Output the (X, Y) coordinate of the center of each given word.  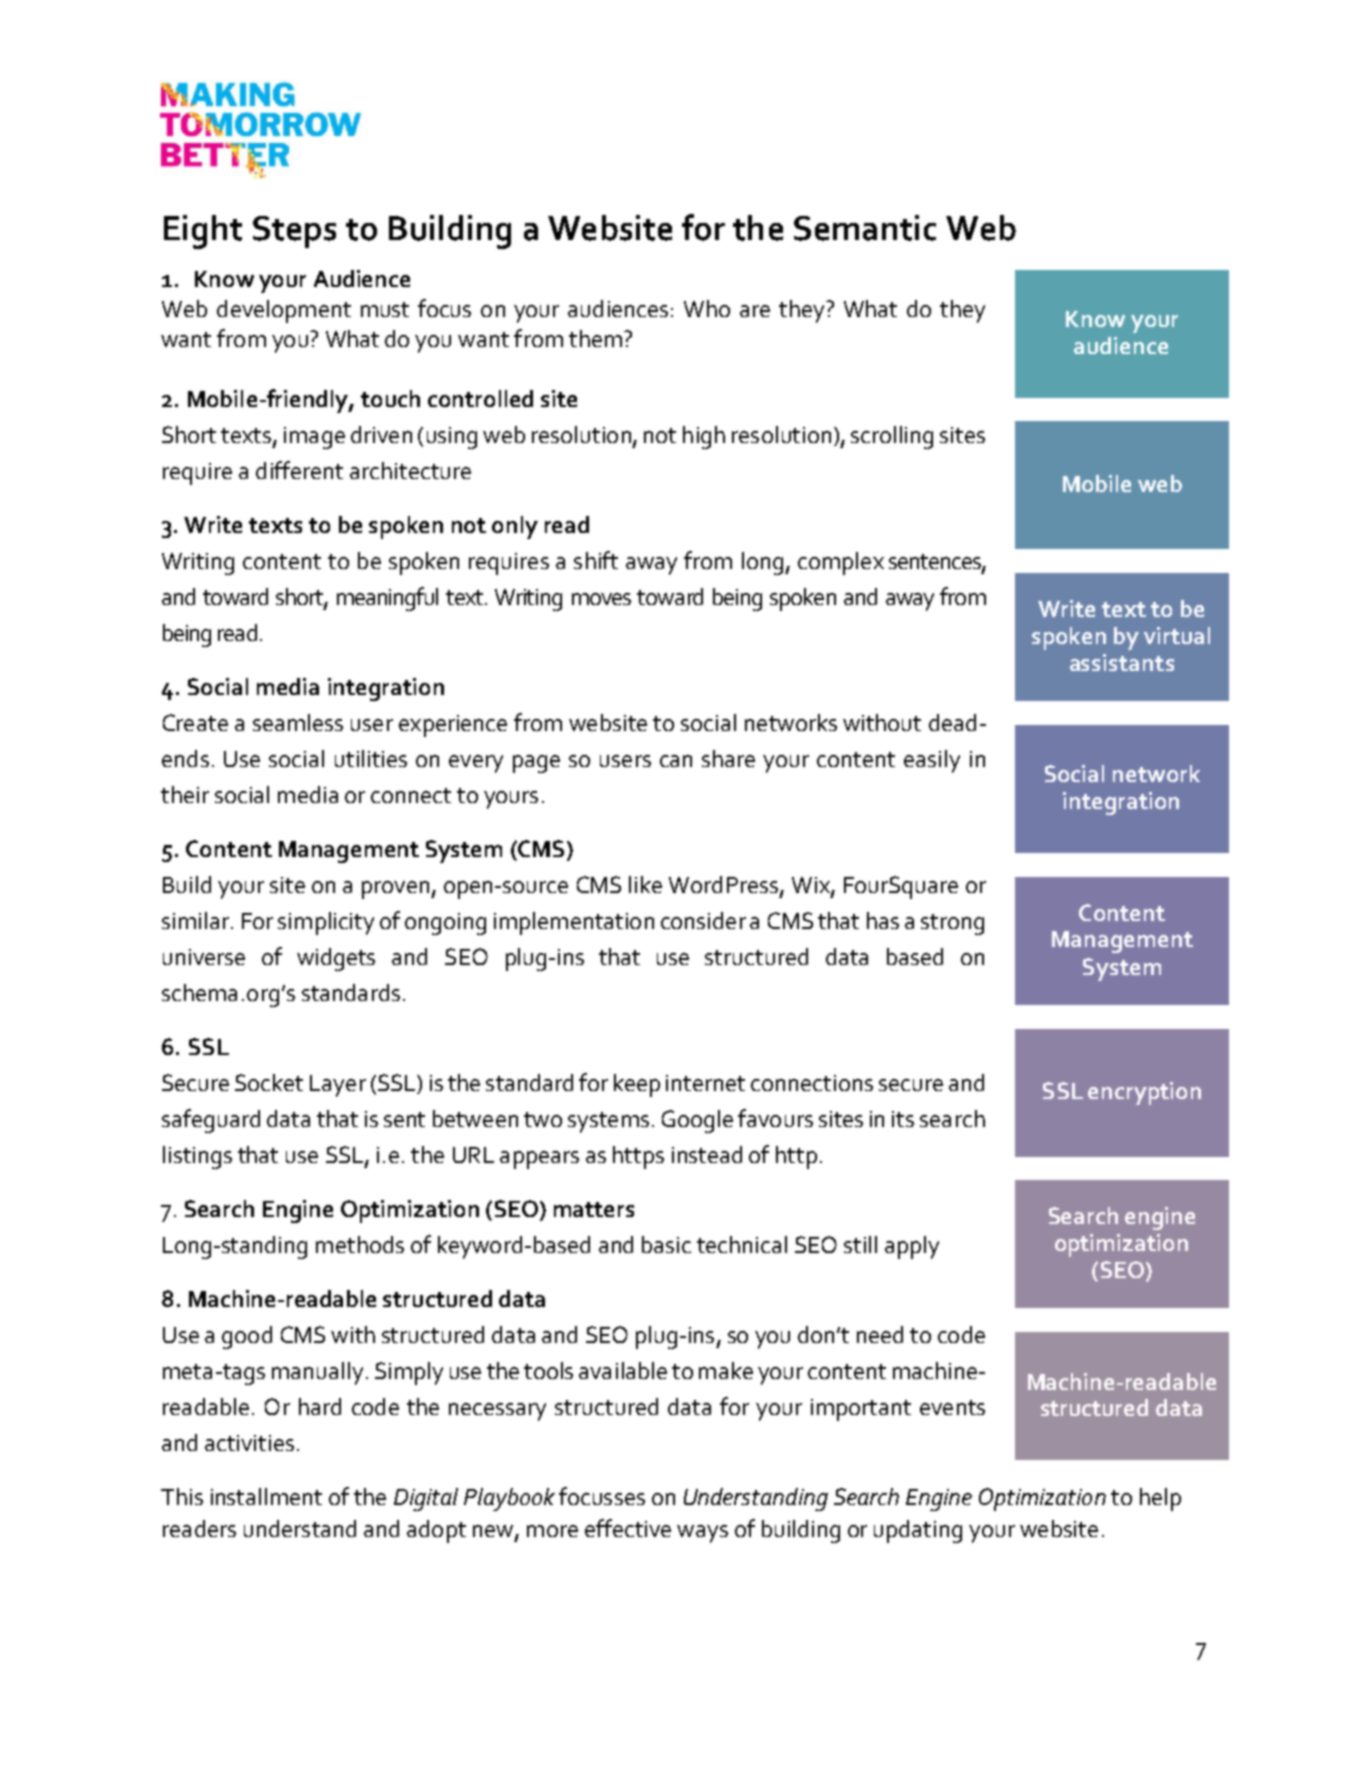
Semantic (865, 228)
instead (707, 1154)
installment (266, 1496)
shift (596, 560)
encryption (1144, 1093)
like (645, 884)
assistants (1122, 662)
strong (952, 924)
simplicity (326, 923)
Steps (294, 232)
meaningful (387, 599)
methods (360, 1244)
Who (707, 308)
